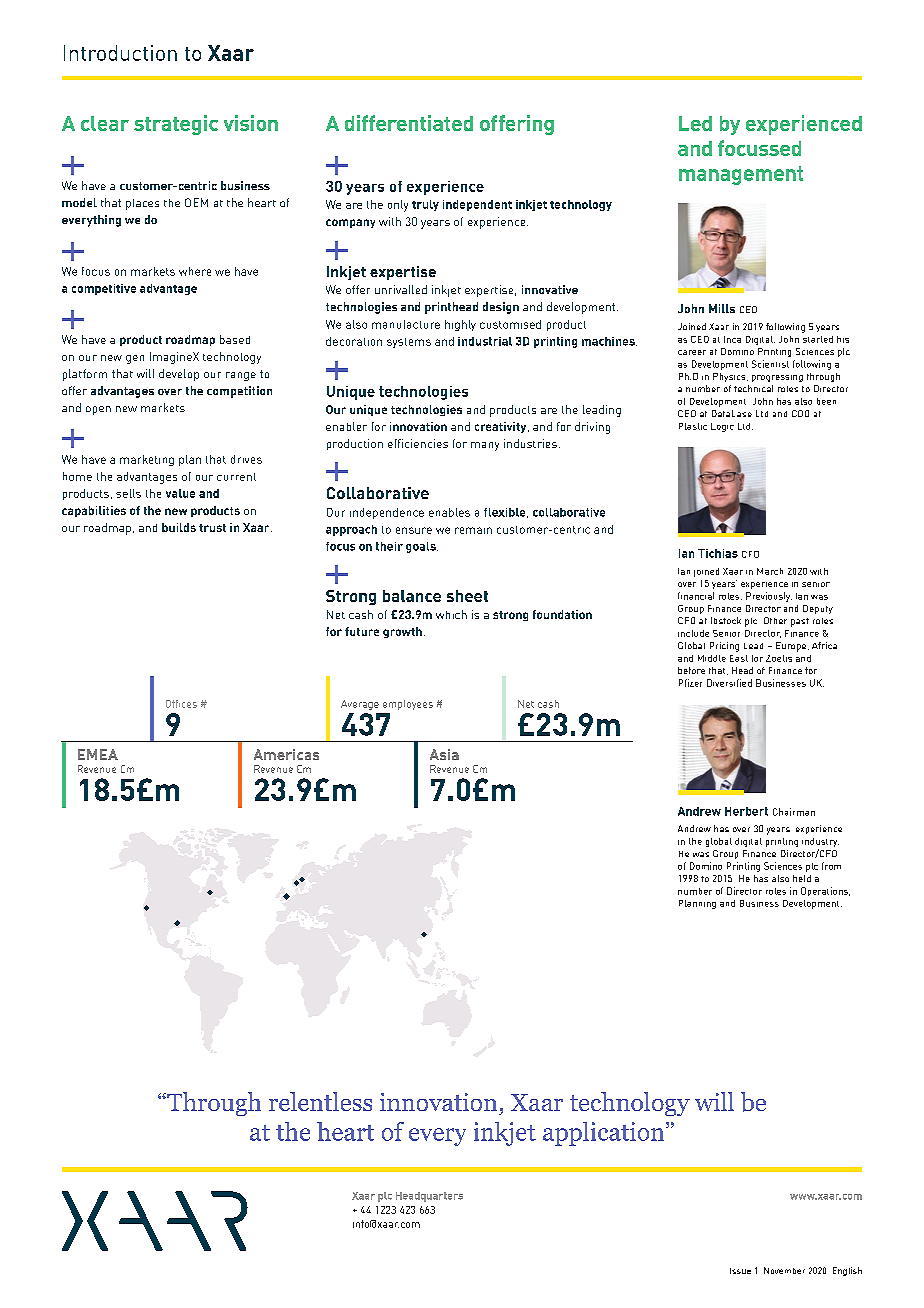 This screenshot has height=1308, width=924. I want to click on Herbert, so click(746, 811).
